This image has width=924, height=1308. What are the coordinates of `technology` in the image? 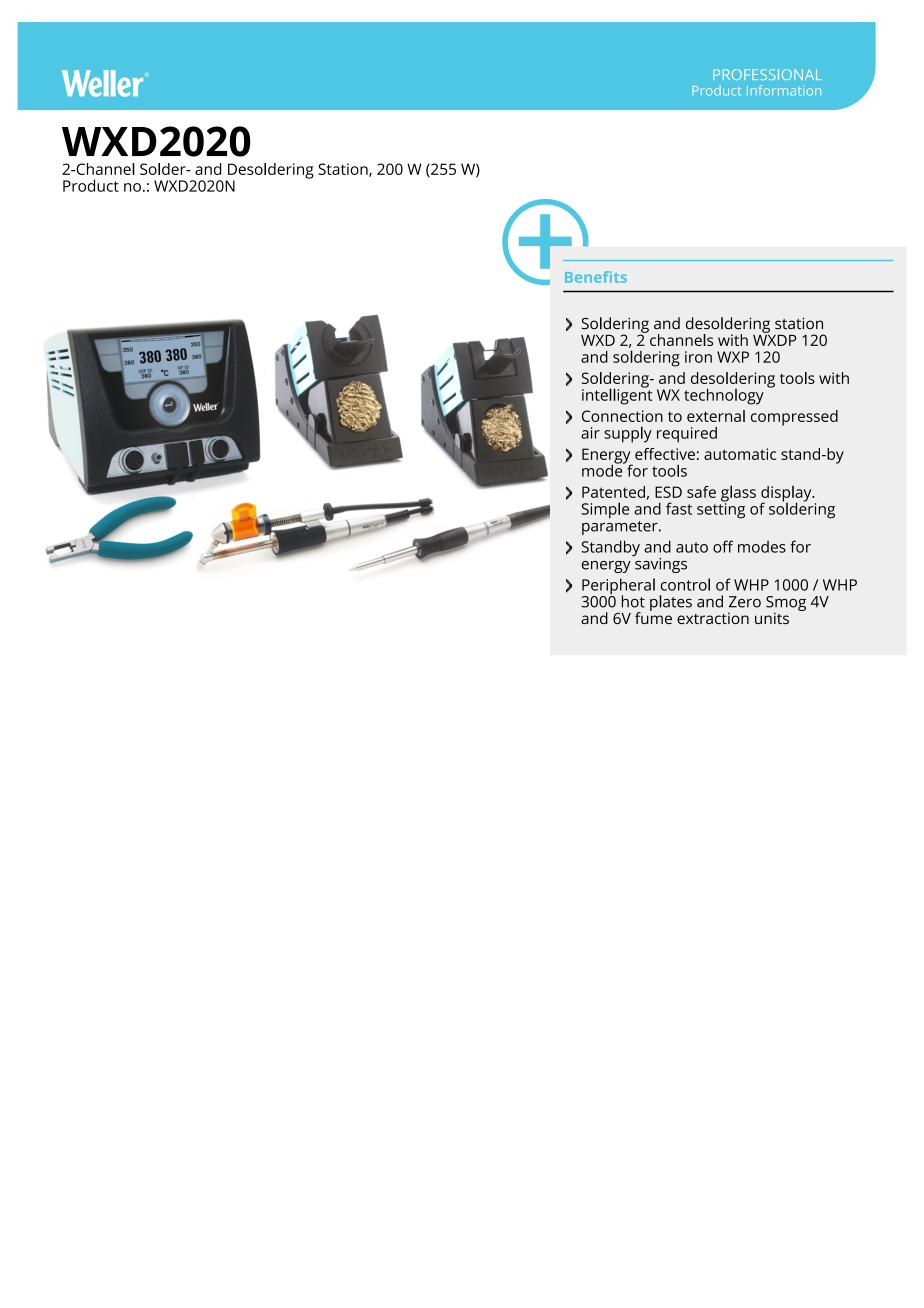 It's located at (724, 397).
